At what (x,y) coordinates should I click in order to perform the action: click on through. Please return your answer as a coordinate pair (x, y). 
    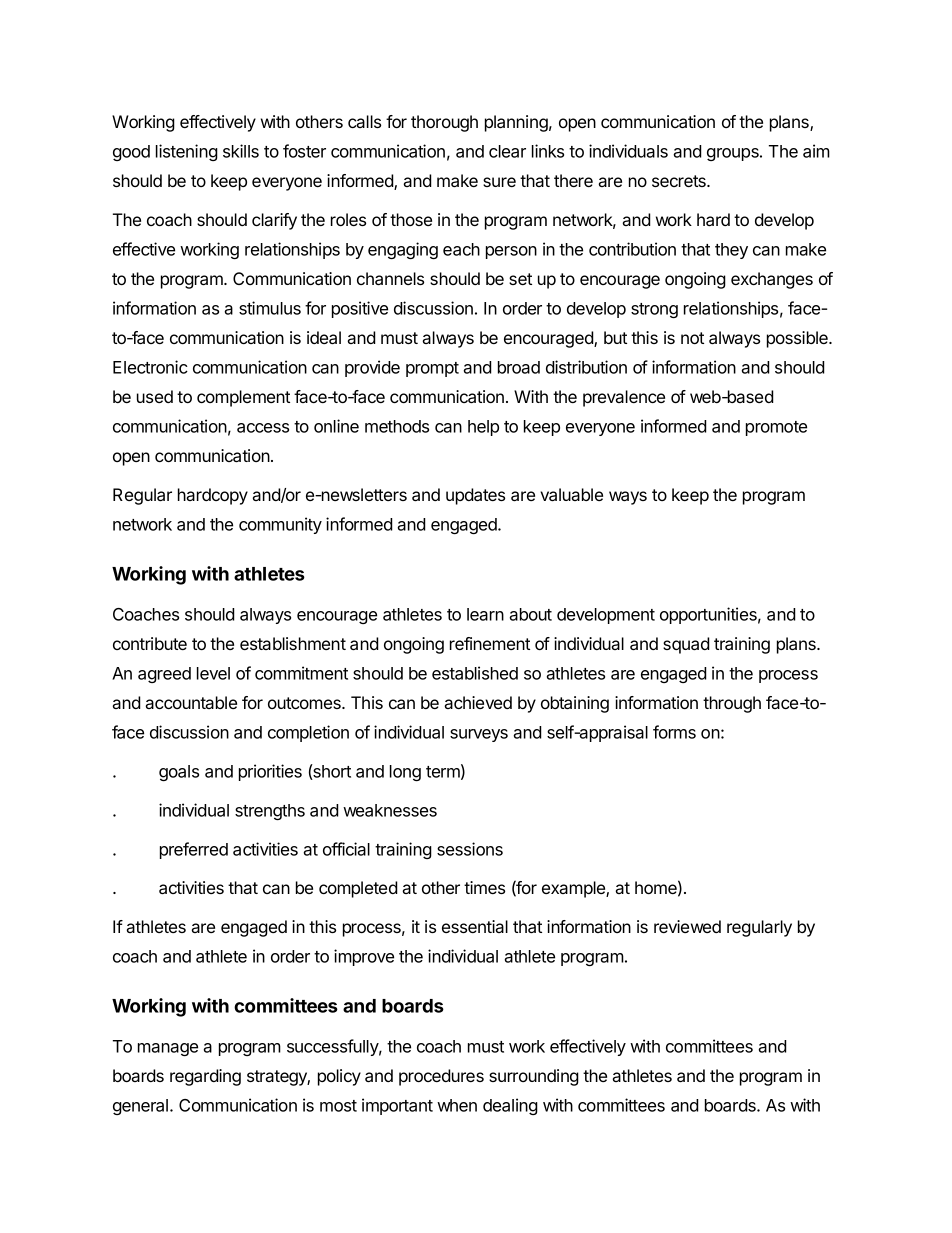
    Looking at the image, I should click on (732, 704).
